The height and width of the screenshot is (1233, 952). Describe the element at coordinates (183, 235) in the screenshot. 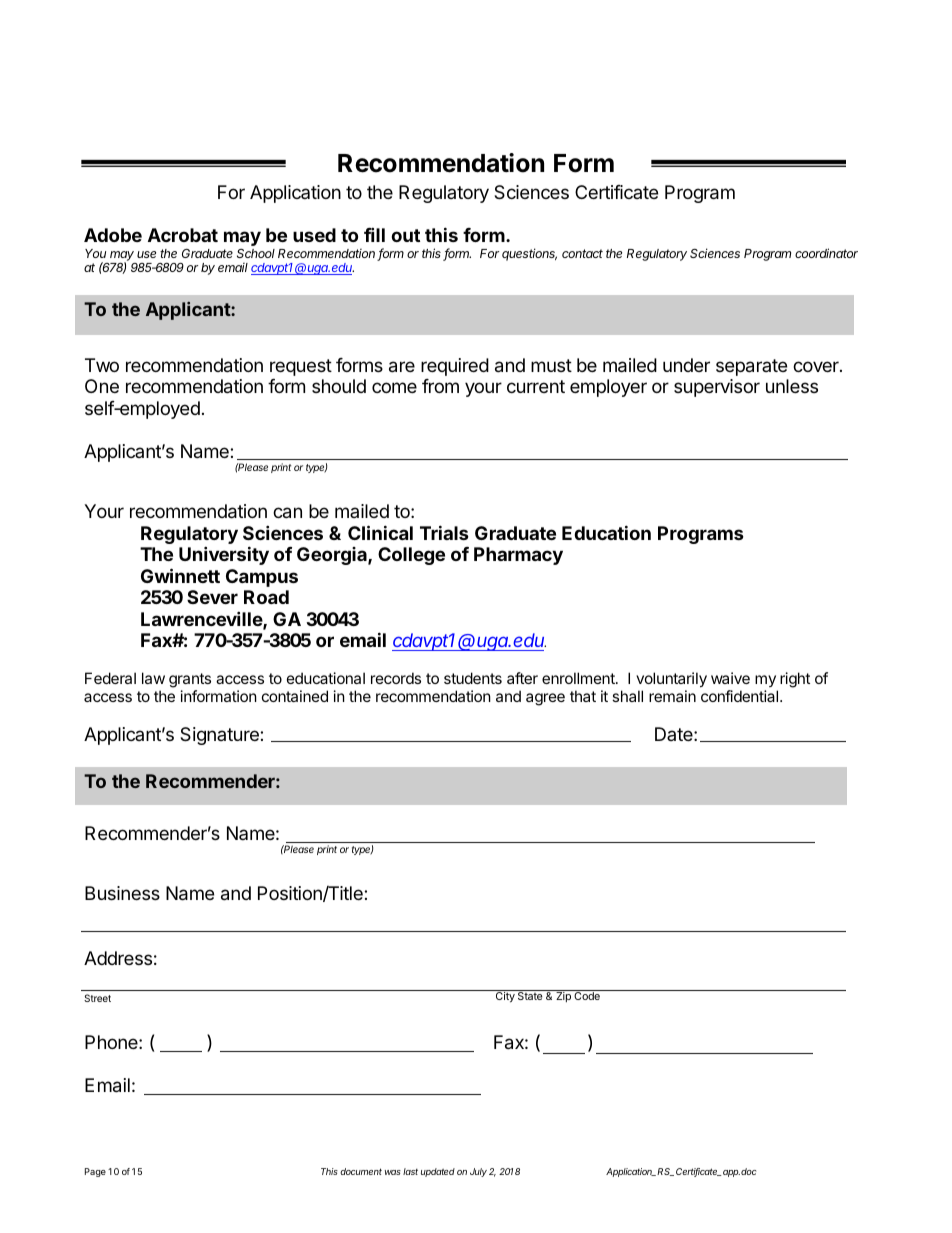

I see `Acrobat` at that location.
